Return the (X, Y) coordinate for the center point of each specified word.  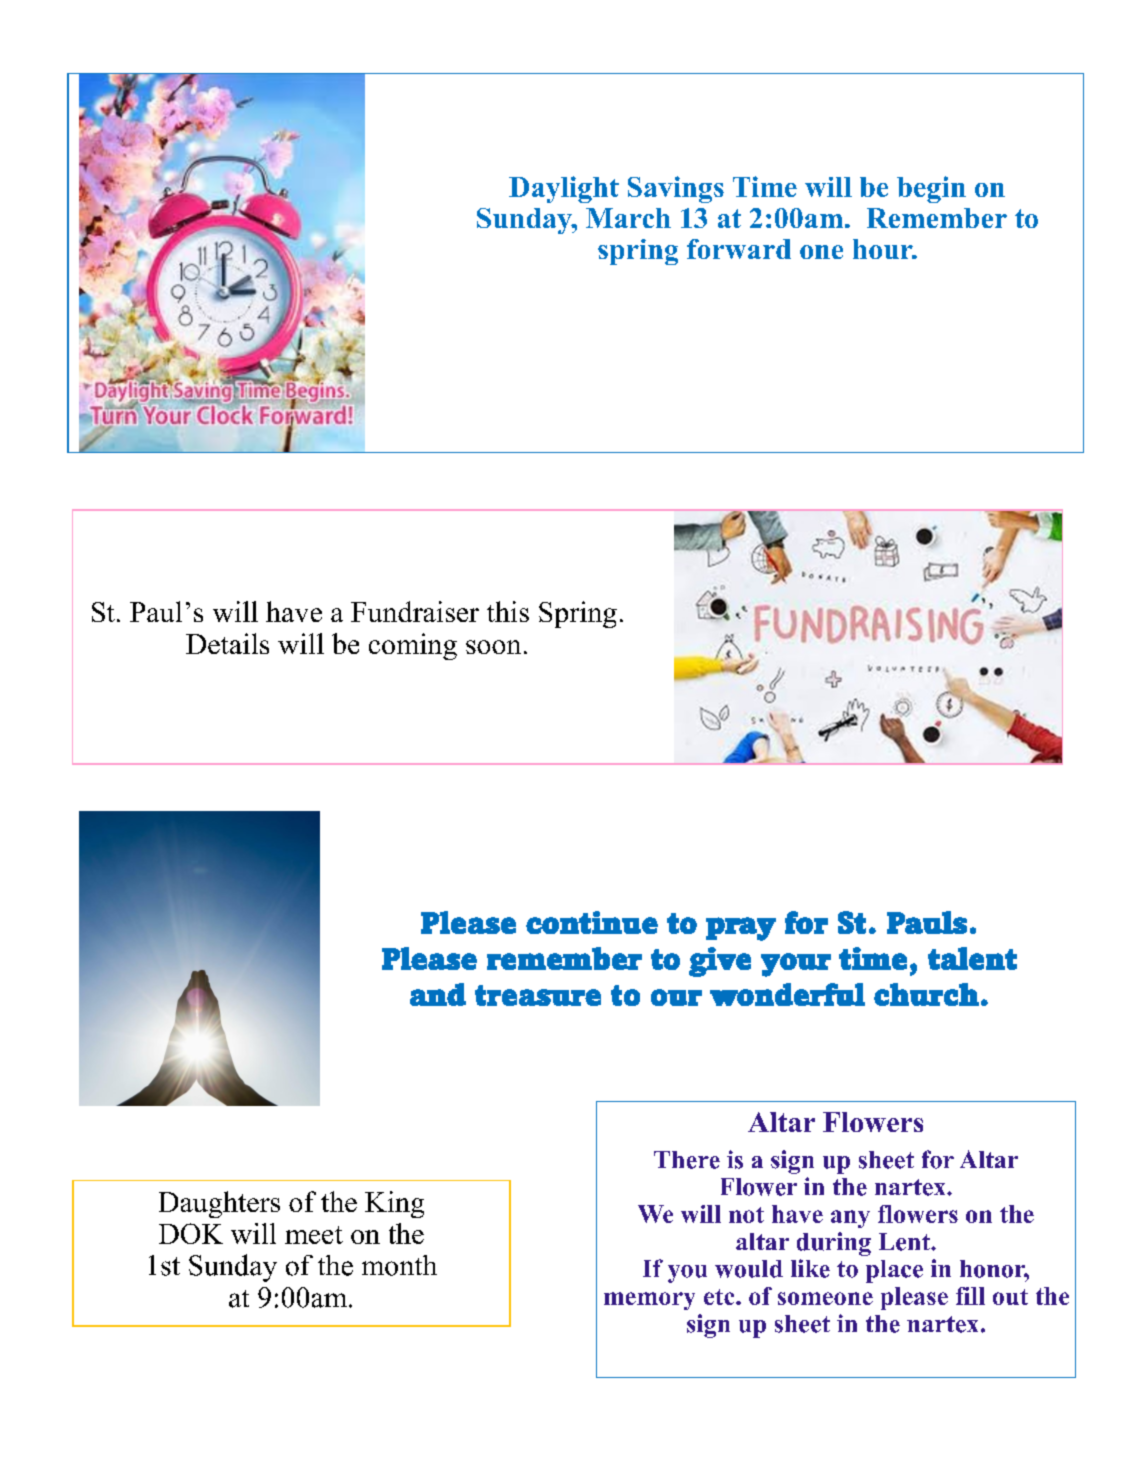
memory (649, 1301)
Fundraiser (415, 611)
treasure (538, 995)
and (438, 994)
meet (314, 1235)
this (508, 611)
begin (931, 189)
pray (741, 929)
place (894, 1271)
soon (493, 647)
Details (227, 643)
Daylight (564, 189)
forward (739, 249)
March (628, 218)
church (926, 994)
